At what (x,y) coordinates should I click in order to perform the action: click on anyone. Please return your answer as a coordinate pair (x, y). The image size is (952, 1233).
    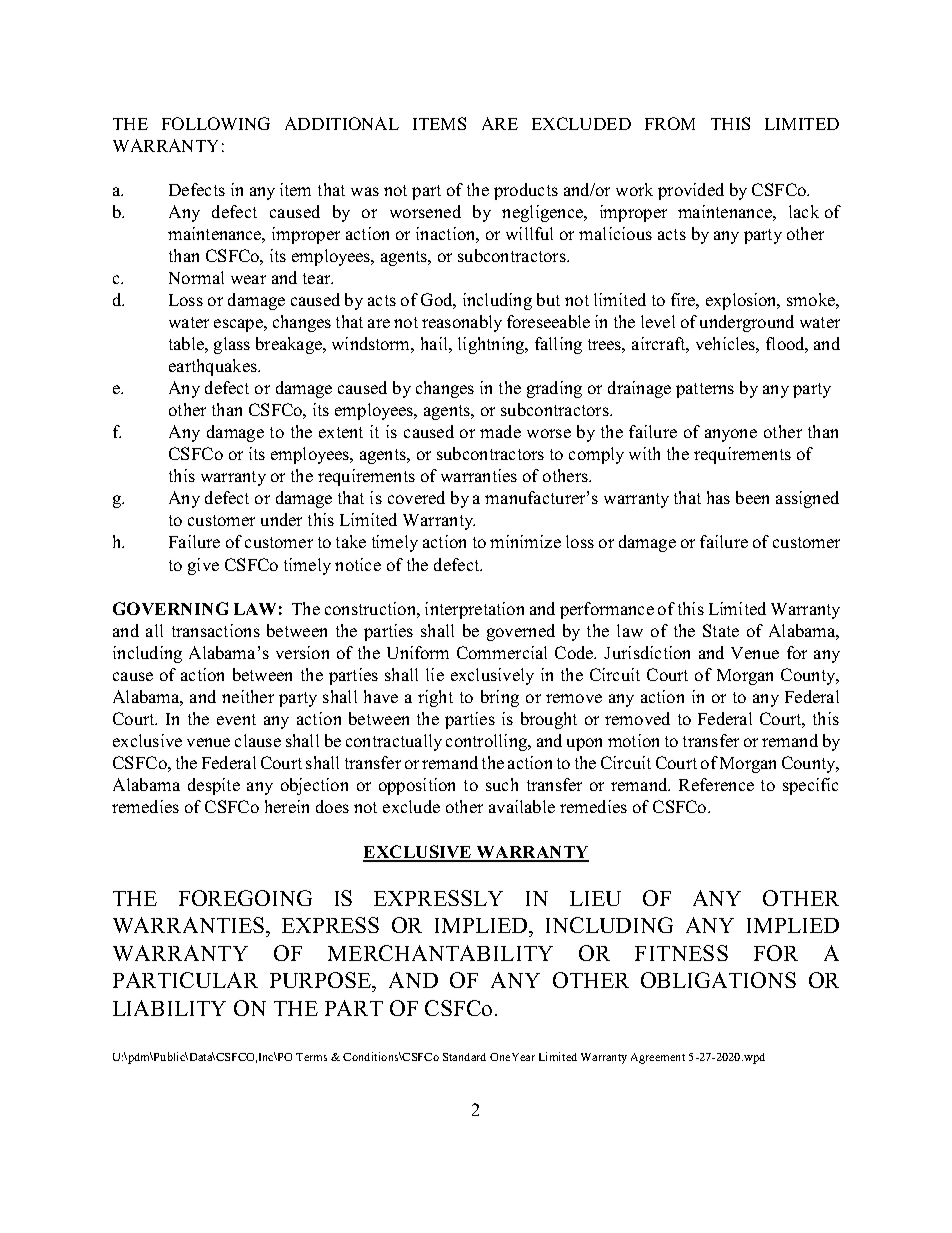
    Looking at the image, I should click on (731, 435).
